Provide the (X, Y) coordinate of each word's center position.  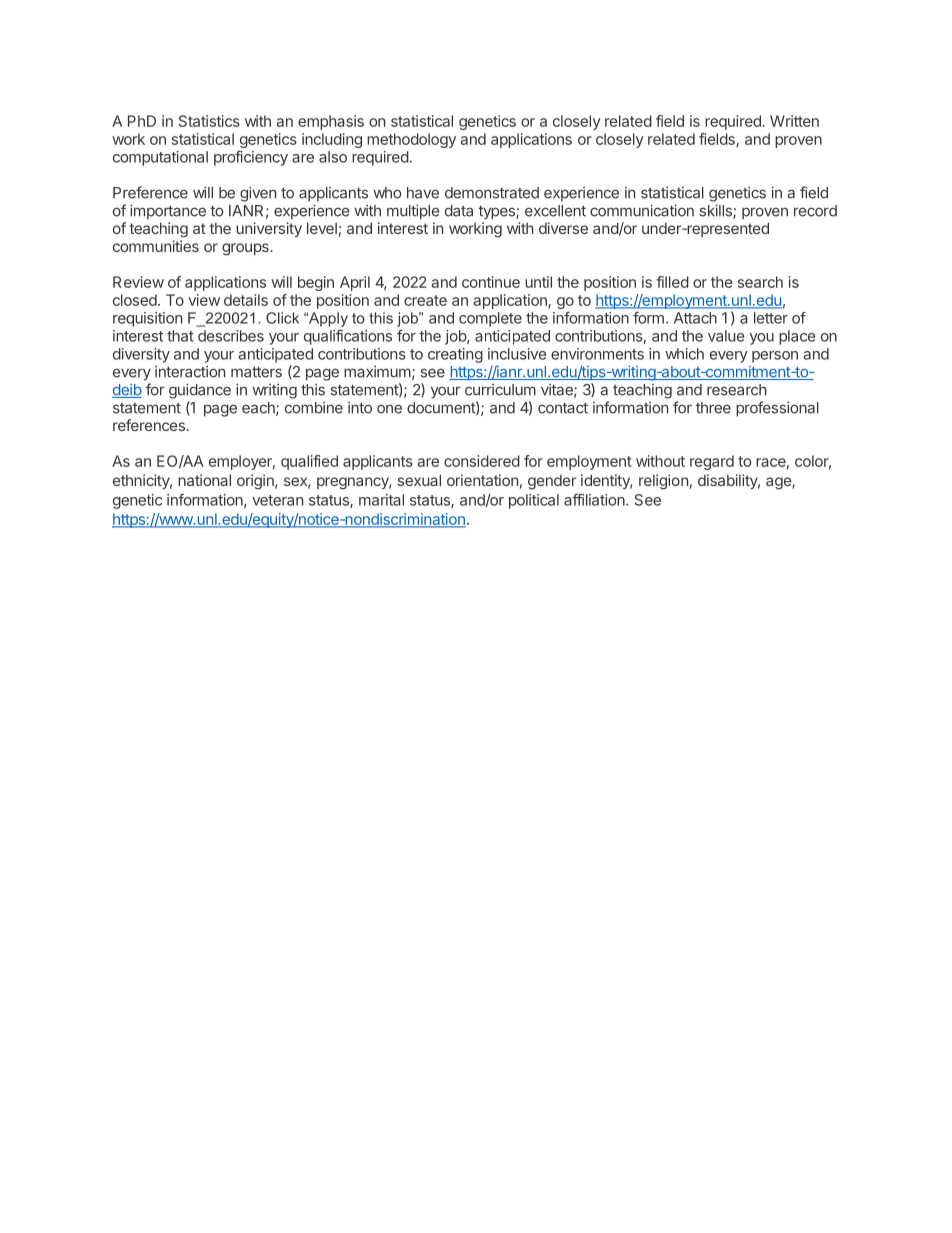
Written (794, 121)
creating (455, 355)
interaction (190, 372)
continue (491, 282)
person (775, 357)
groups (246, 249)
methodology (411, 140)
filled (672, 282)
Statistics (209, 121)
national (204, 480)
